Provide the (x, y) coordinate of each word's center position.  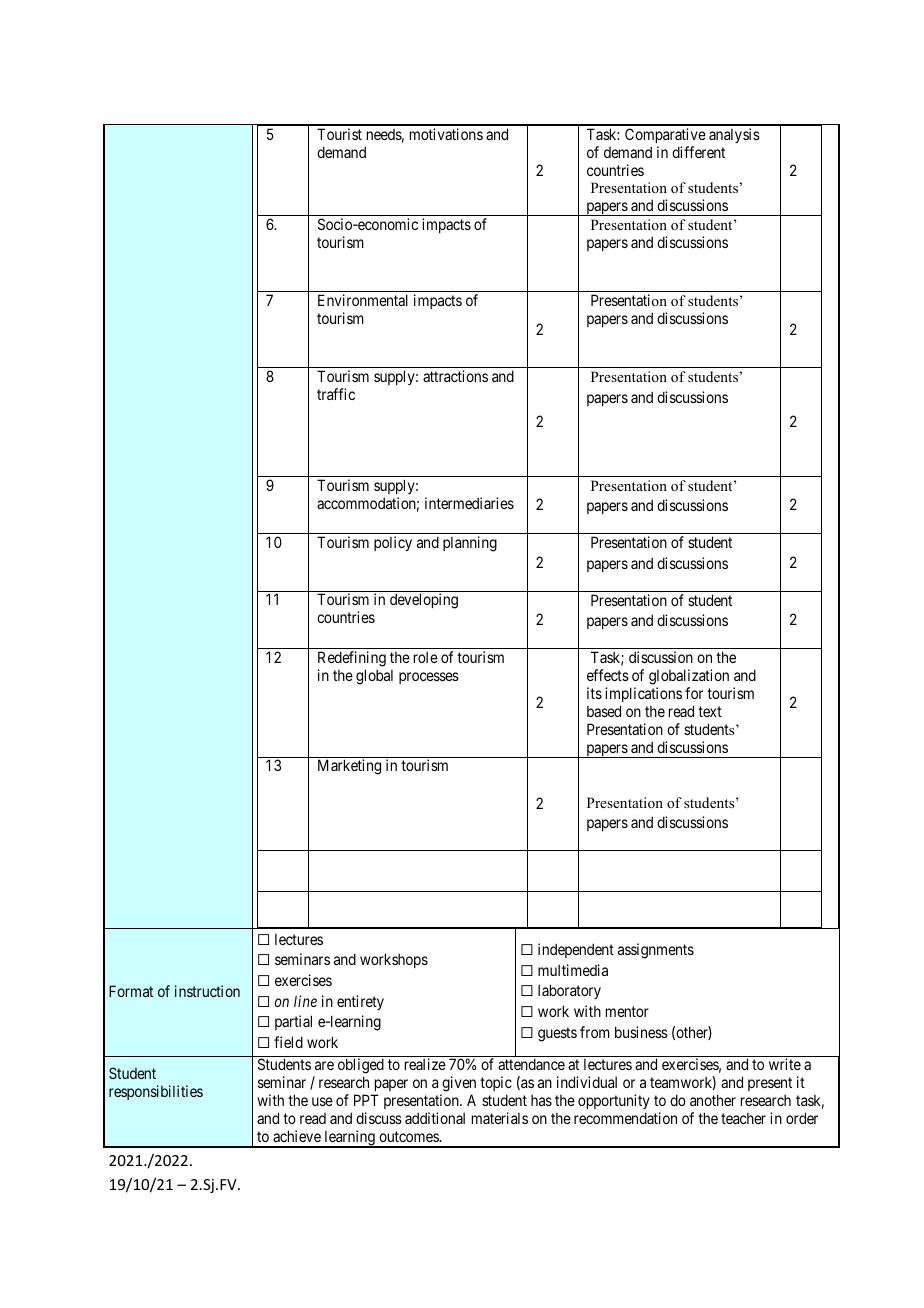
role (426, 657)
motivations (446, 134)
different (698, 152)
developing (424, 601)
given (459, 1084)
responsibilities (156, 1092)
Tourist (339, 134)
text (710, 711)
